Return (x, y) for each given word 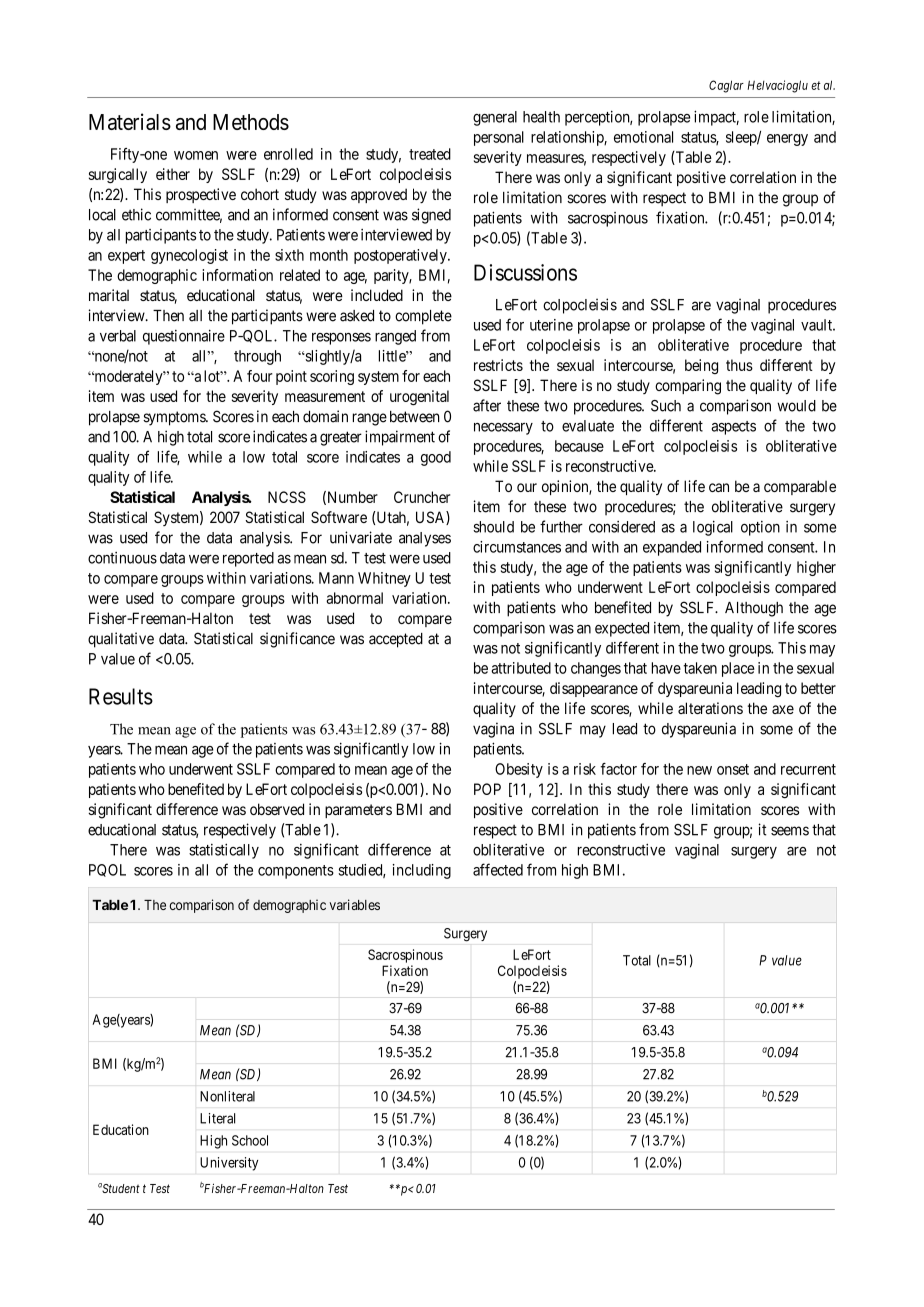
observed (277, 809)
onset (733, 769)
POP (487, 789)
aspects (733, 428)
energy (787, 140)
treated (430, 154)
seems (790, 831)
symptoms (175, 418)
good (436, 458)
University (229, 1164)
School (250, 1140)
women (196, 155)
